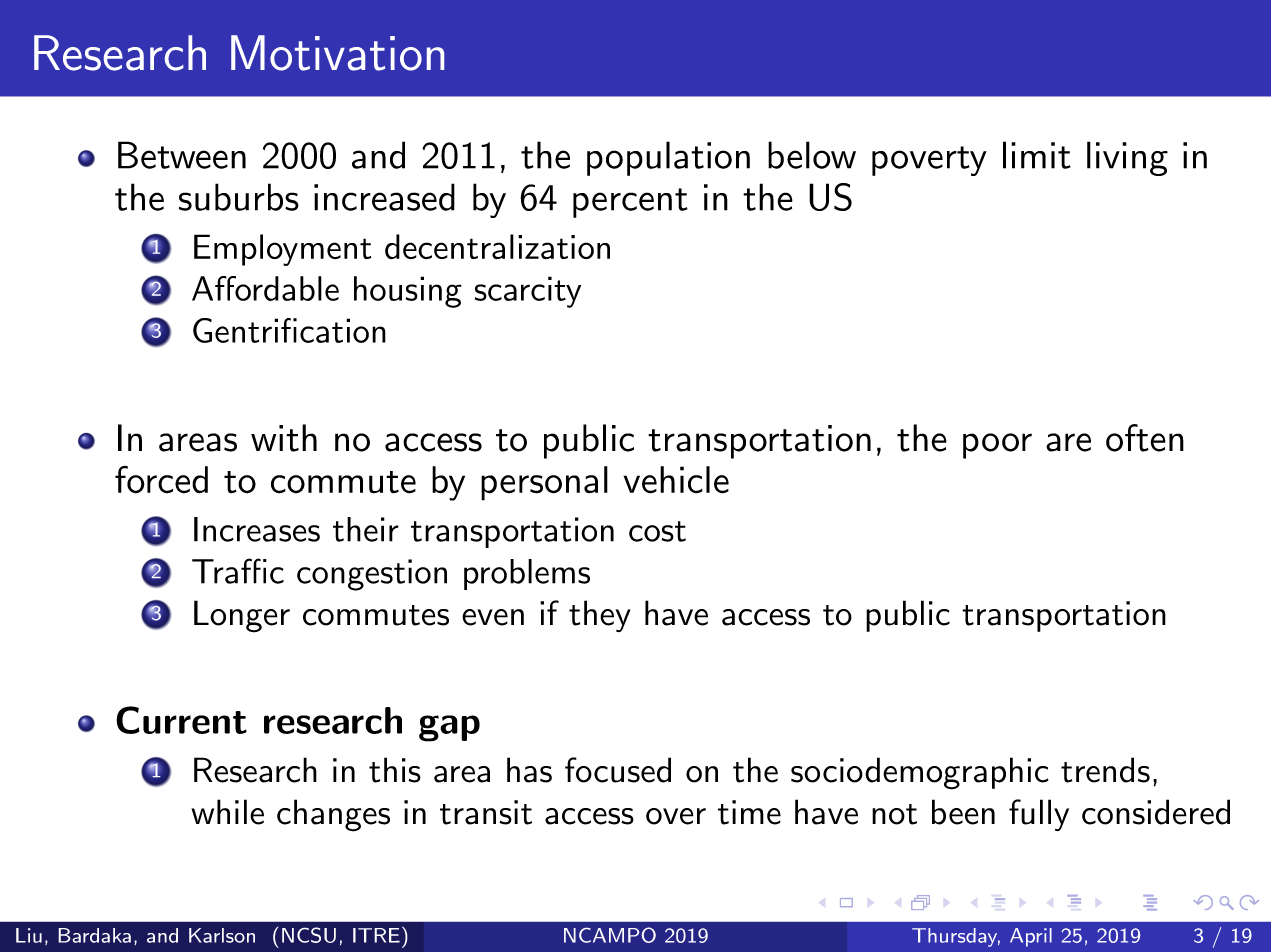 The width and height of the page is (1271, 952). What do you see at coordinates (29, 935) in the page?
I see `Liu` at bounding box center [29, 935].
